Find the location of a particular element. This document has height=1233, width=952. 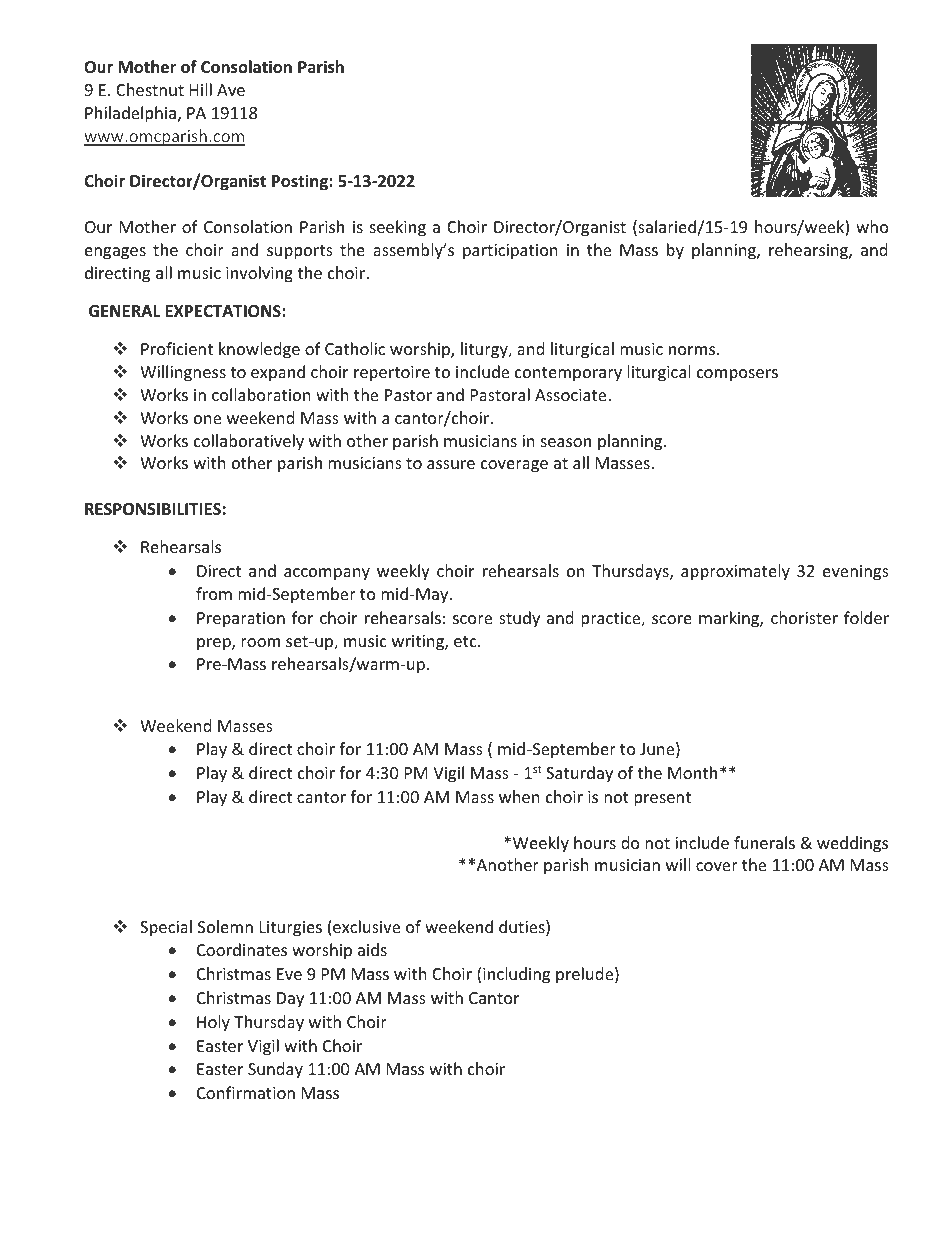

who is located at coordinates (872, 226).
